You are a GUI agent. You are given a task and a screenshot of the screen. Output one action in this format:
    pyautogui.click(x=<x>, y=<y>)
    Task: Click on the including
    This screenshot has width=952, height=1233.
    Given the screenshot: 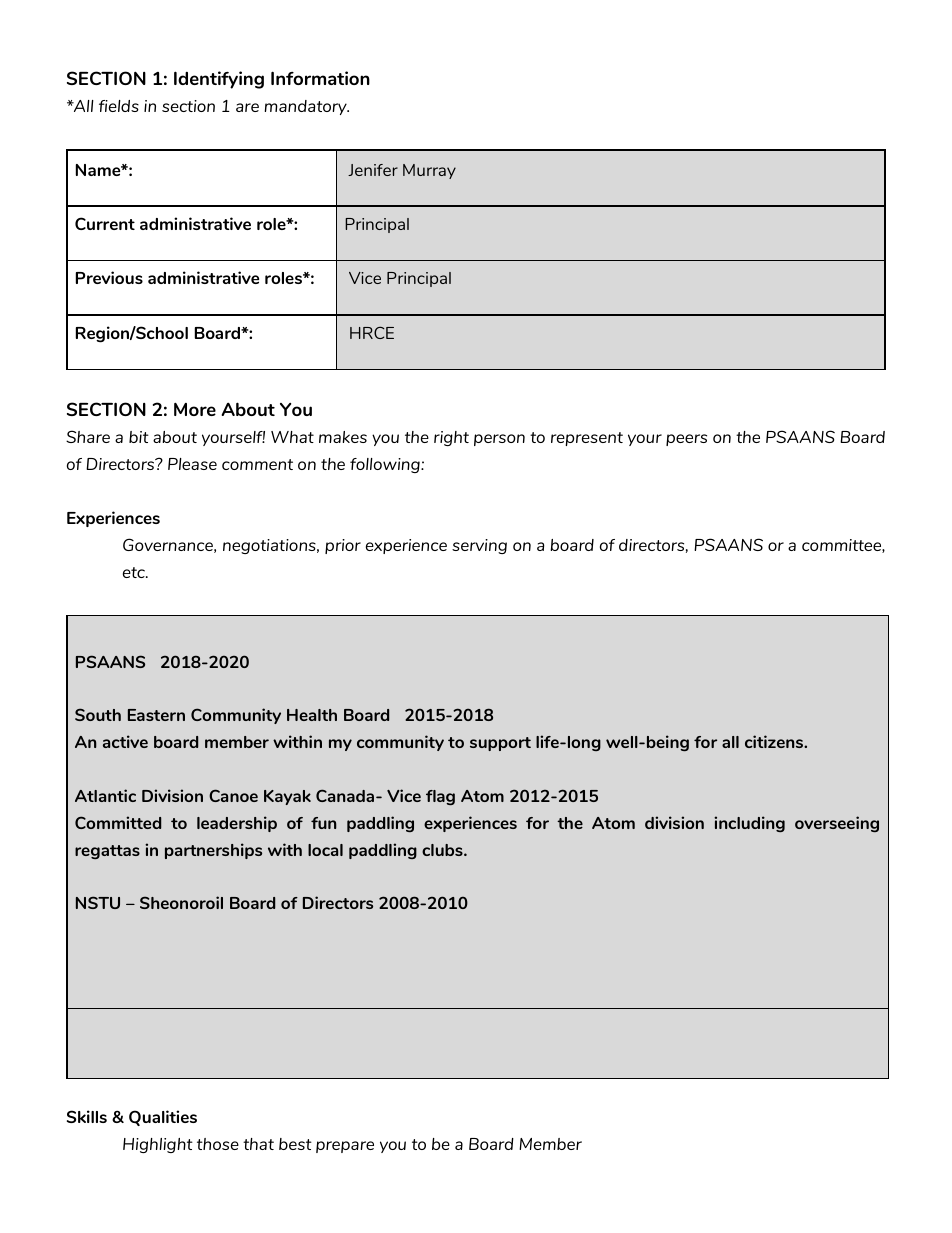 What is the action you would take?
    pyautogui.click(x=749, y=824)
